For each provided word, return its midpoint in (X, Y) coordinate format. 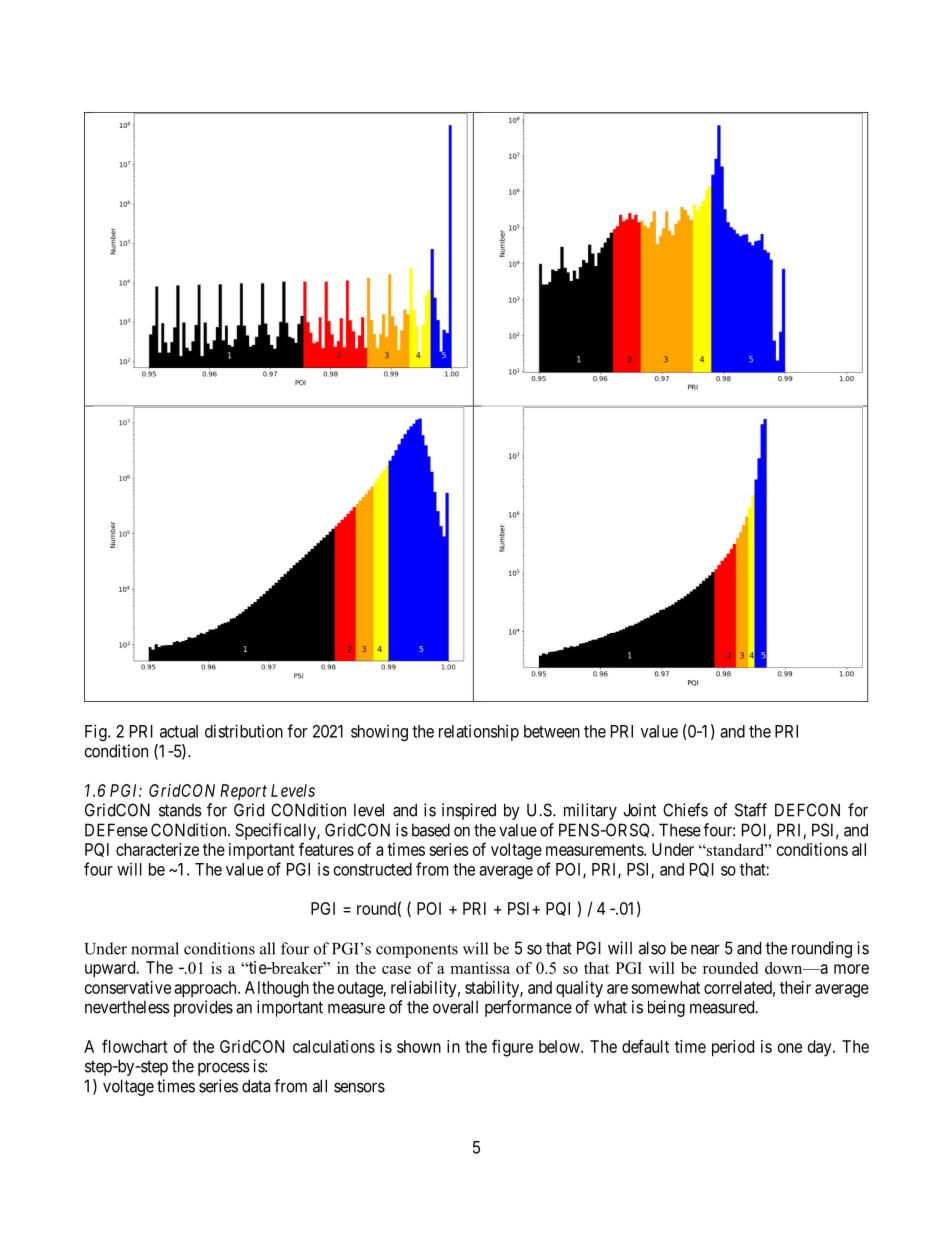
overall (455, 1007)
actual (179, 731)
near (705, 949)
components (417, 951)
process (224, 1069)
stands (180, 810)
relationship (479, 732)
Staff (751, 810)
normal (155, 948)
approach (206, 989)
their (795, 987)
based (431, 830)
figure (512, 1048)
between (552, 731)
